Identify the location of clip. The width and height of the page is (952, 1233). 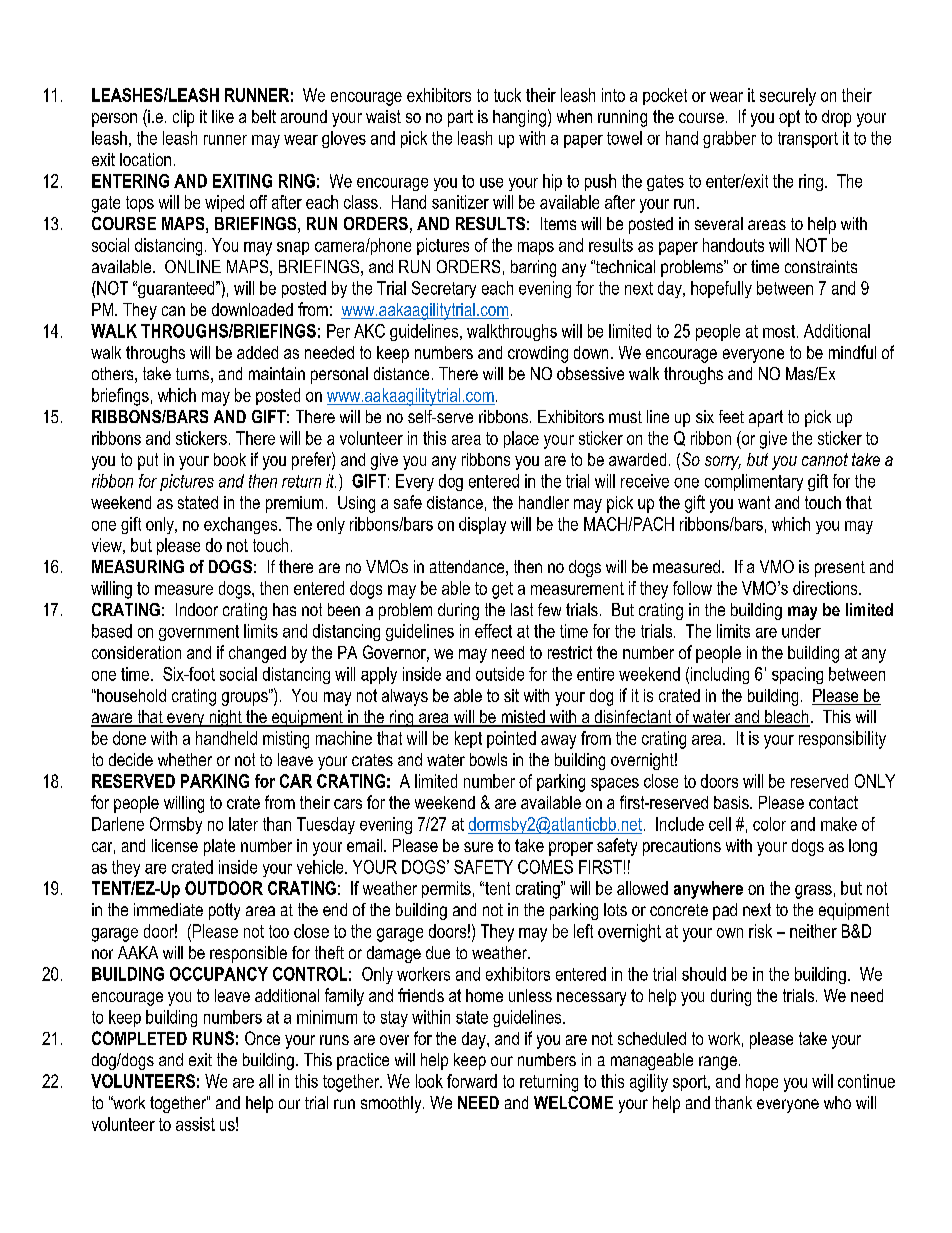
(183, 118).
